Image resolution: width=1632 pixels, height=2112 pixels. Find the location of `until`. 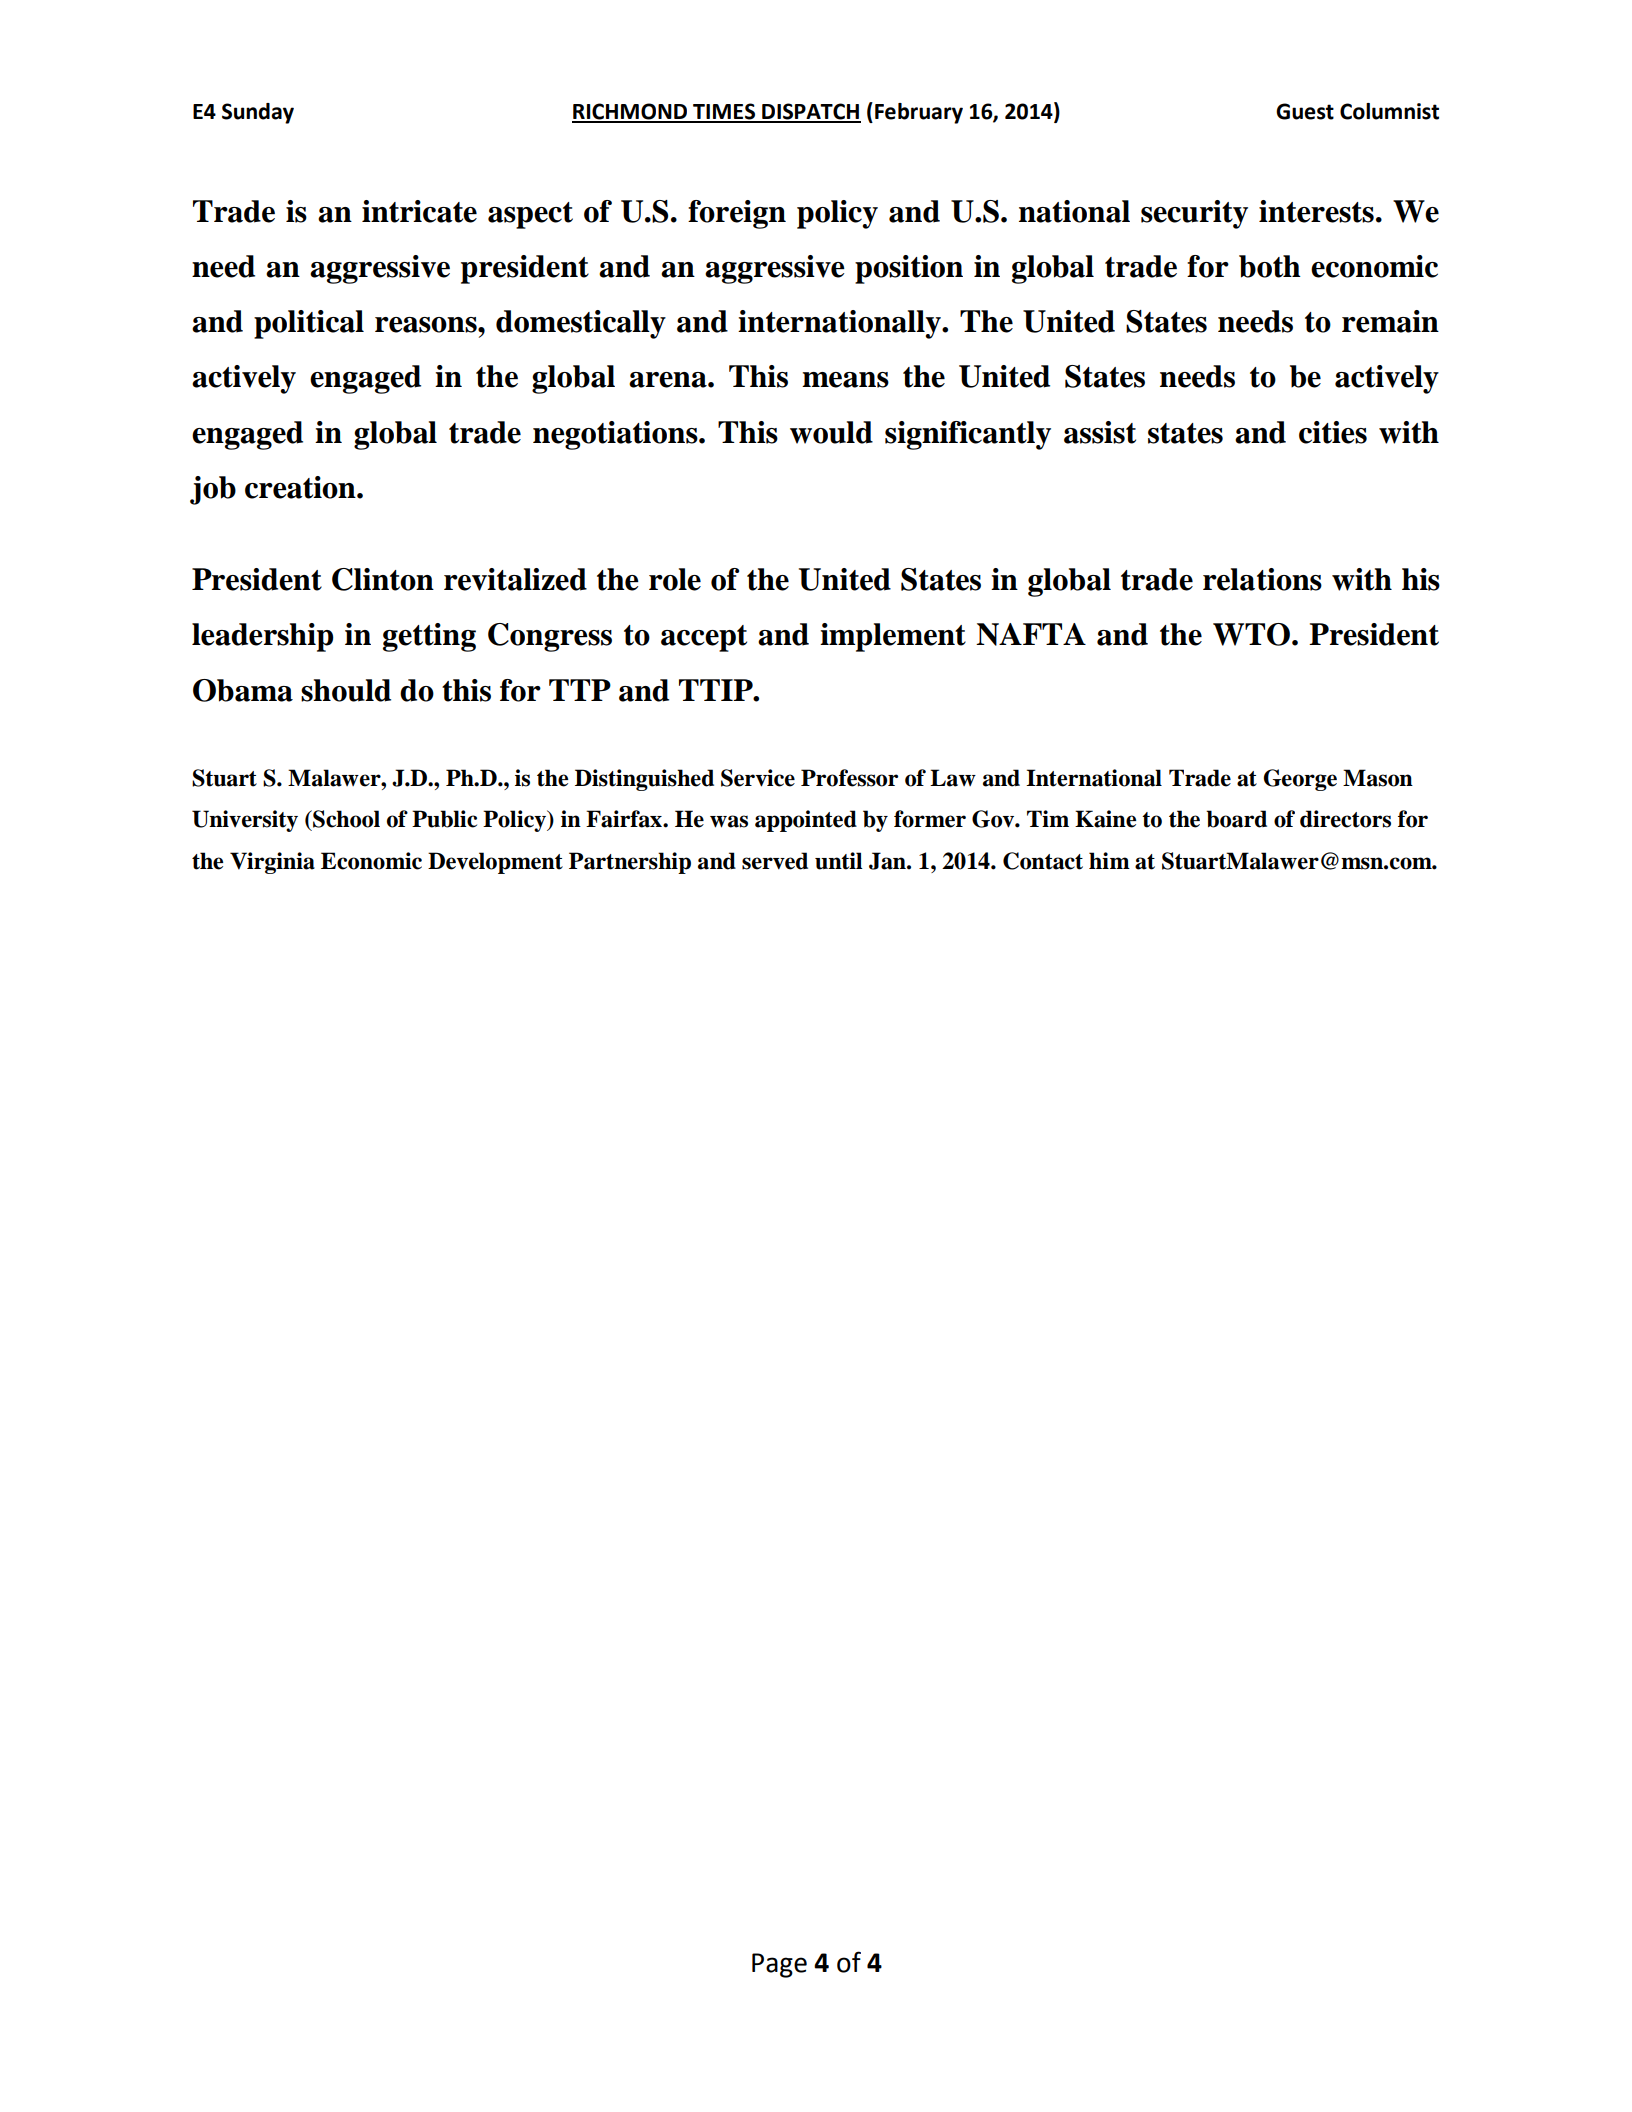

until is located at coordinates (839, 861).
